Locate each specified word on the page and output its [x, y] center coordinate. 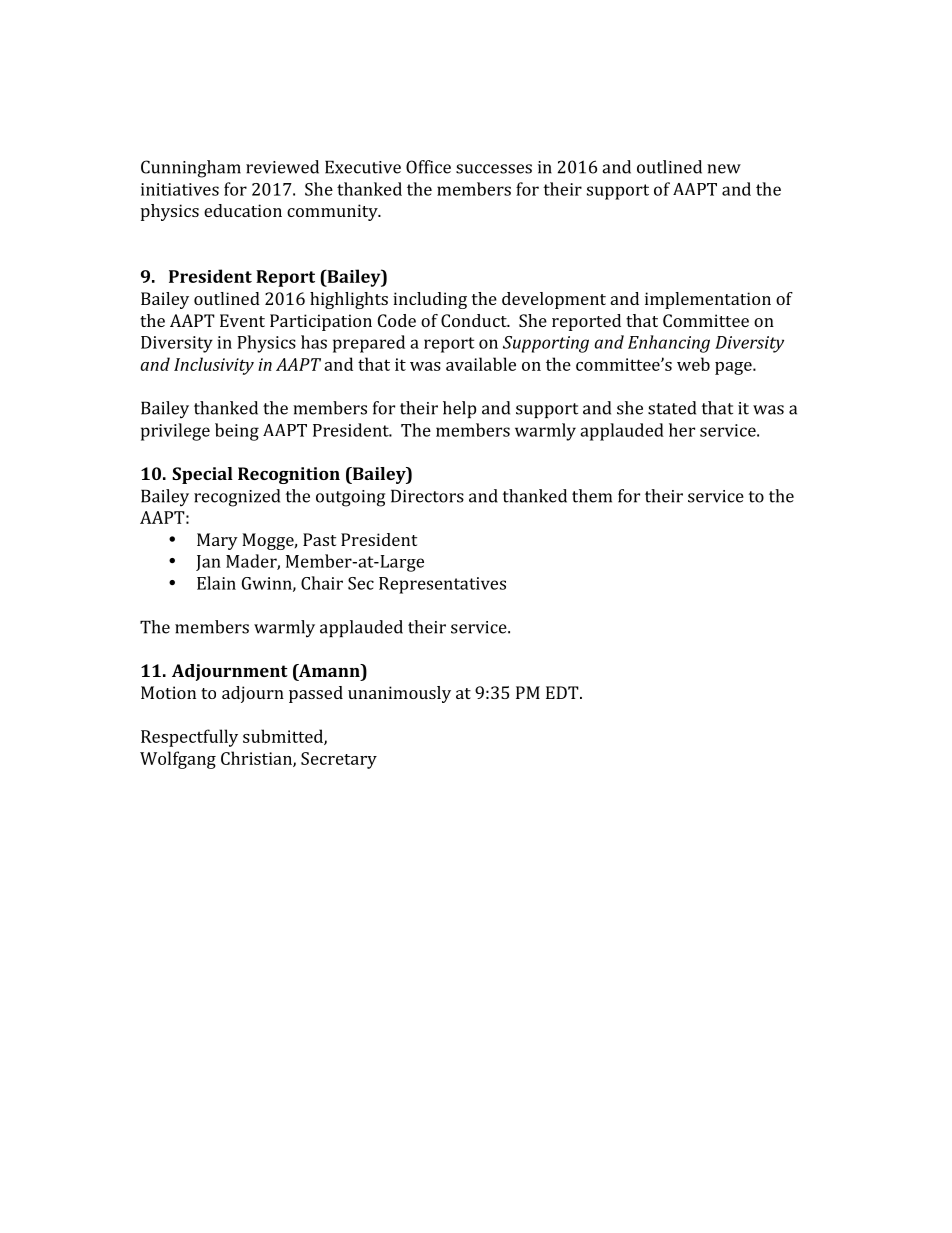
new [724, 169]
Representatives [442, 585]
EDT [563, 692]
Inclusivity [214, 366]
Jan [208, 563]
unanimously [399, 694]
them [592, 496]
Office [428, 167]
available [481, 364]
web [693, 364]
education [243, 210]
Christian [257, 759]
